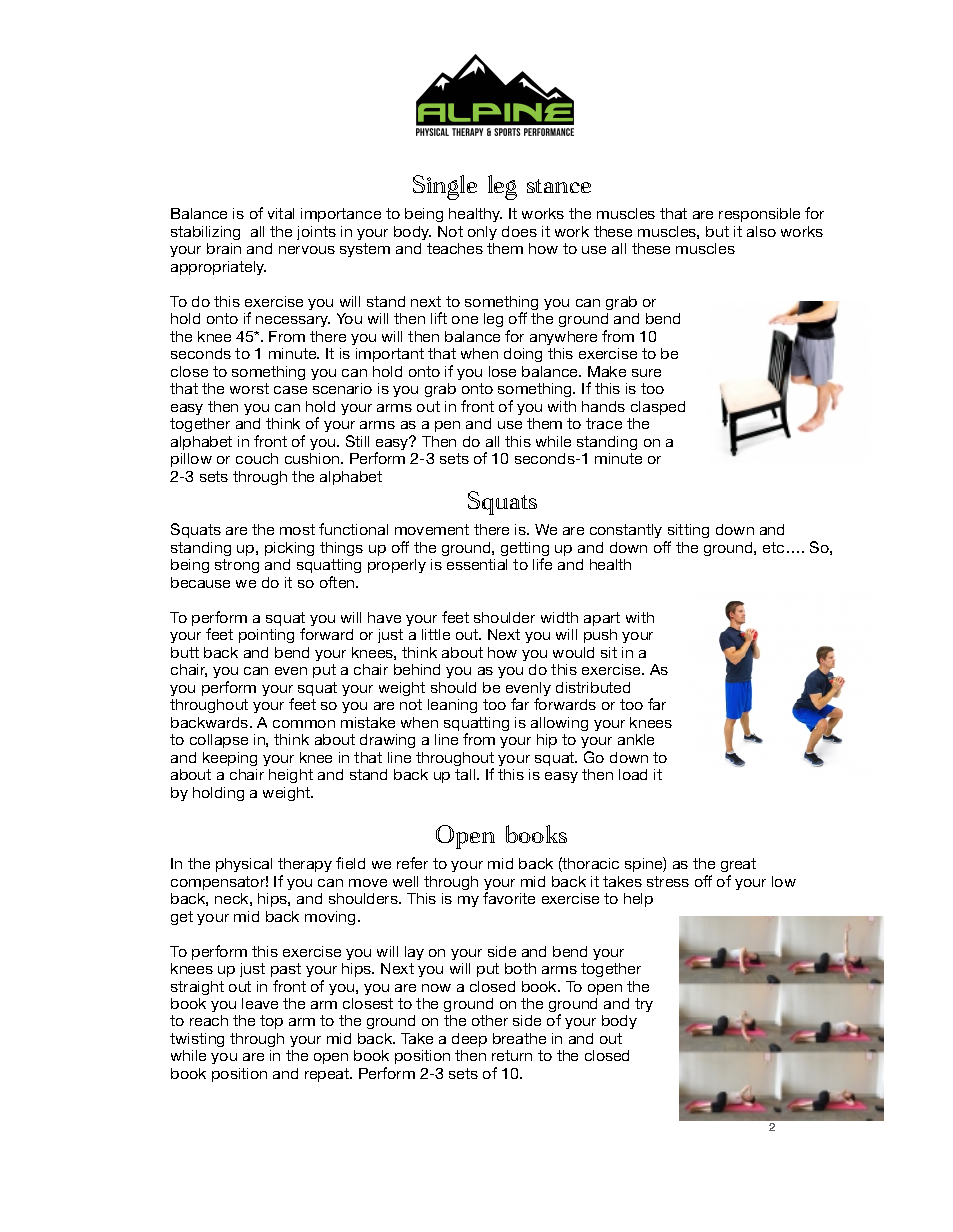 This screenshot has width=953, height=1232. I want to click on try, so click(644, 1005).
